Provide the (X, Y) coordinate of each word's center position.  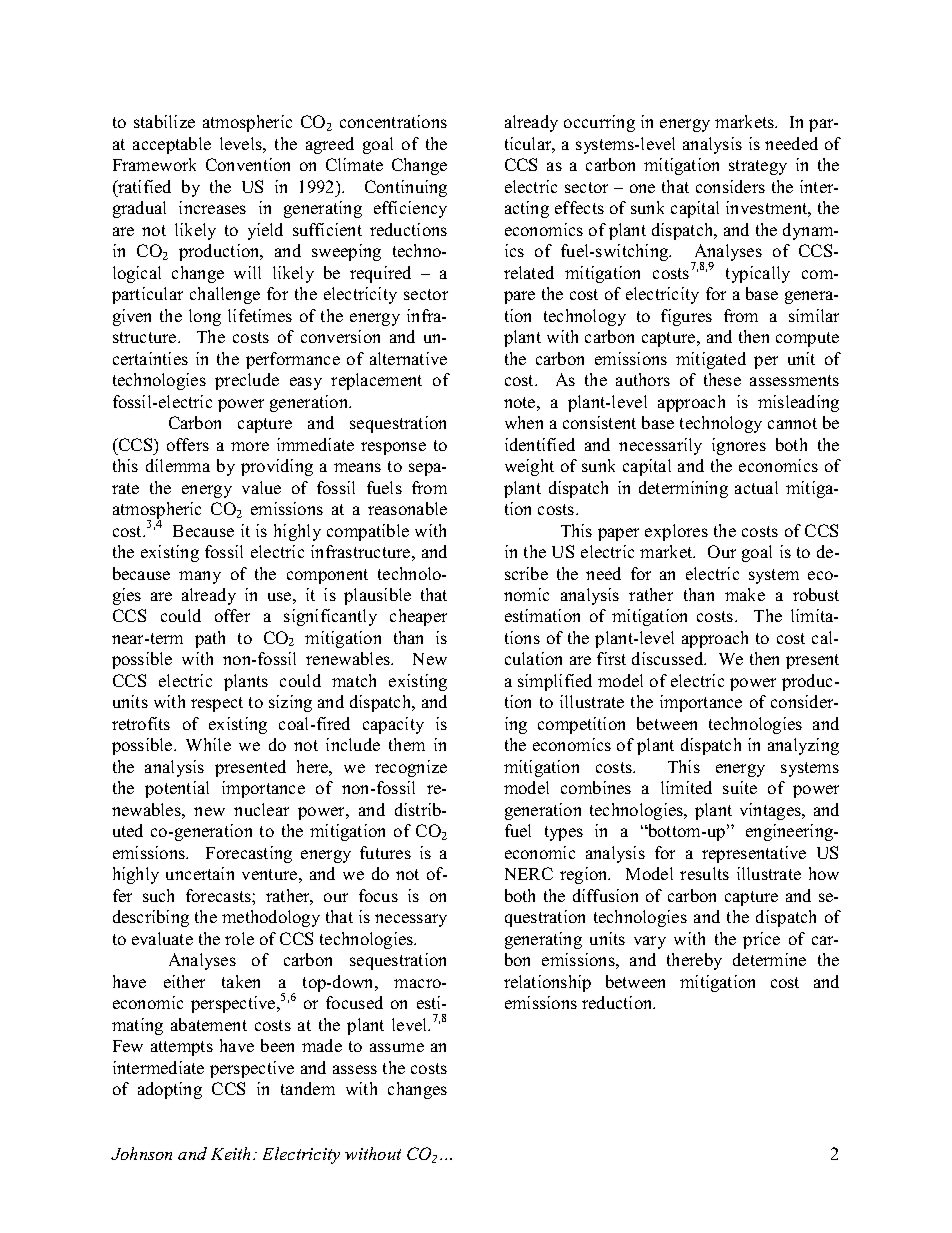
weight (529, 467)
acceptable (172, 145)
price (761, 940)
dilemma (178, 465)
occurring (599, 123)
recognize (411, 768)
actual (756, 487)
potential (177, 789)
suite (740, 787)
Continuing (406, 188)
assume (397, 1047)
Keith (232, 1153)
